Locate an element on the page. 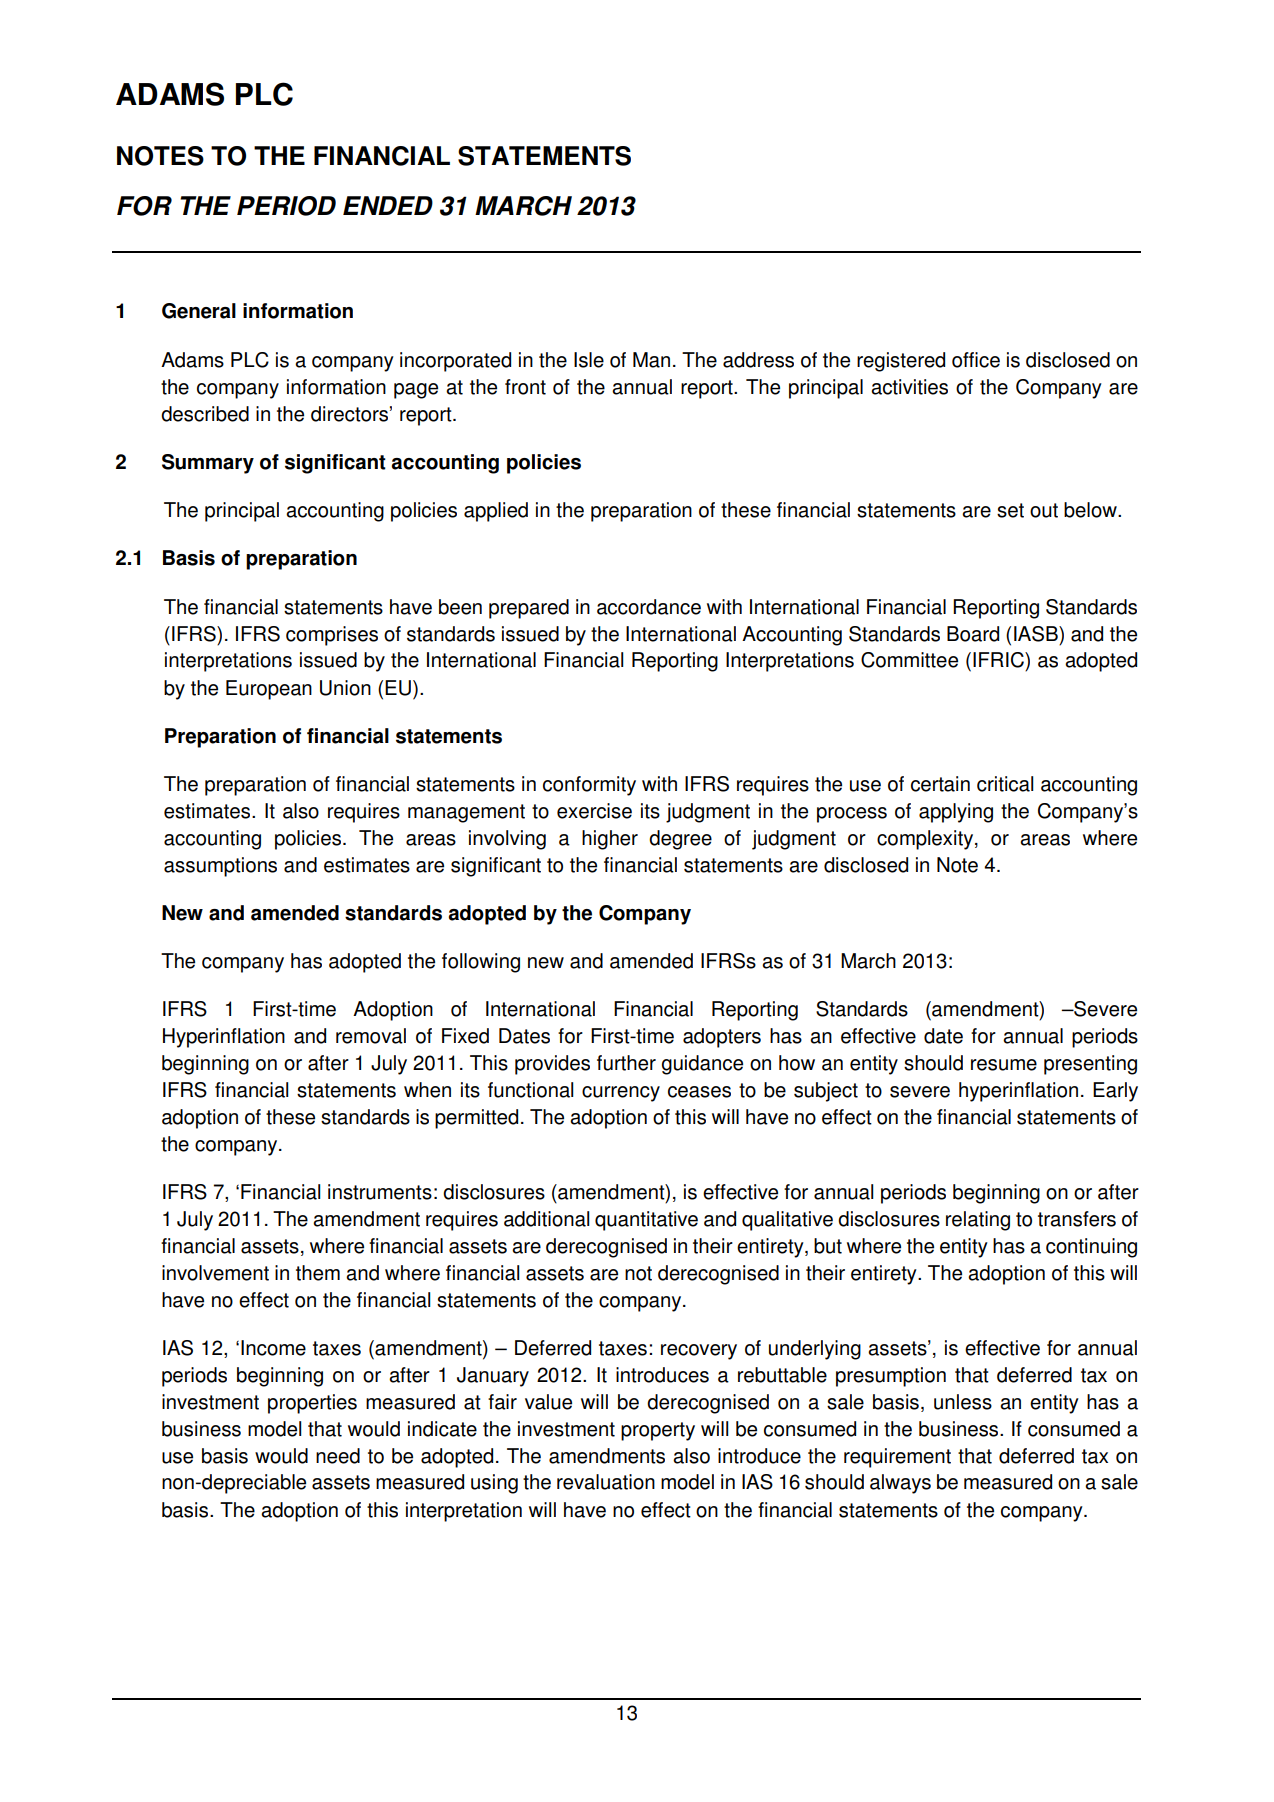 This document has height=1802, width=1274. General is located at coordinates (199, 311).
